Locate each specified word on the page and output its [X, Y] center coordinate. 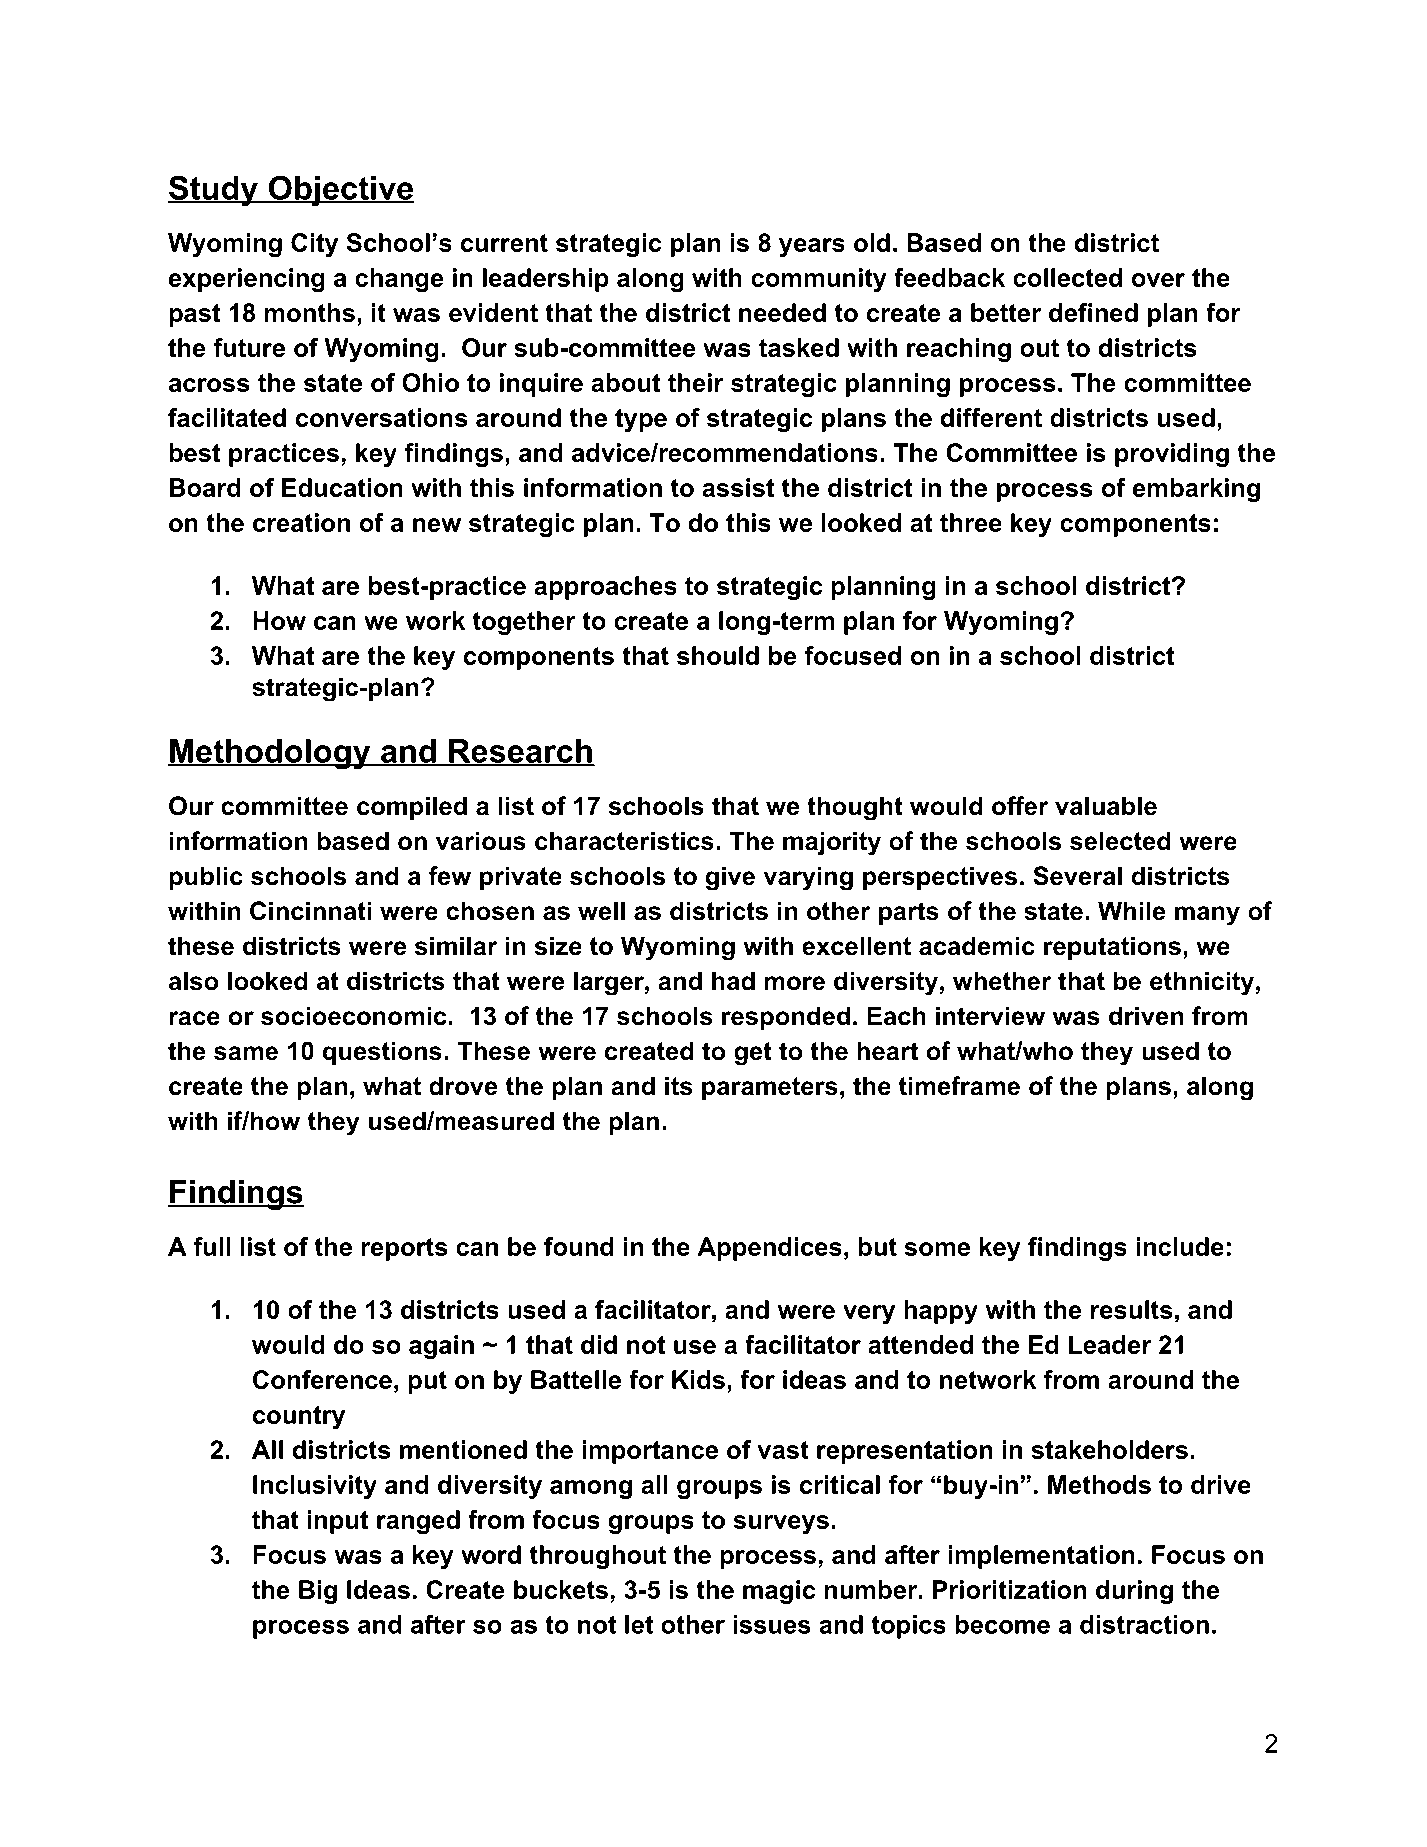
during [1134, 1592]
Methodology [270, 754]
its [679, 1086]
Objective [341, 191]
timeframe [959, 1086]
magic [779, 1592]
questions [382, 1053]
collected [1067, 277]
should [718, 655]
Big [318, 1592]
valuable [1106, 806]
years [812, 247]
